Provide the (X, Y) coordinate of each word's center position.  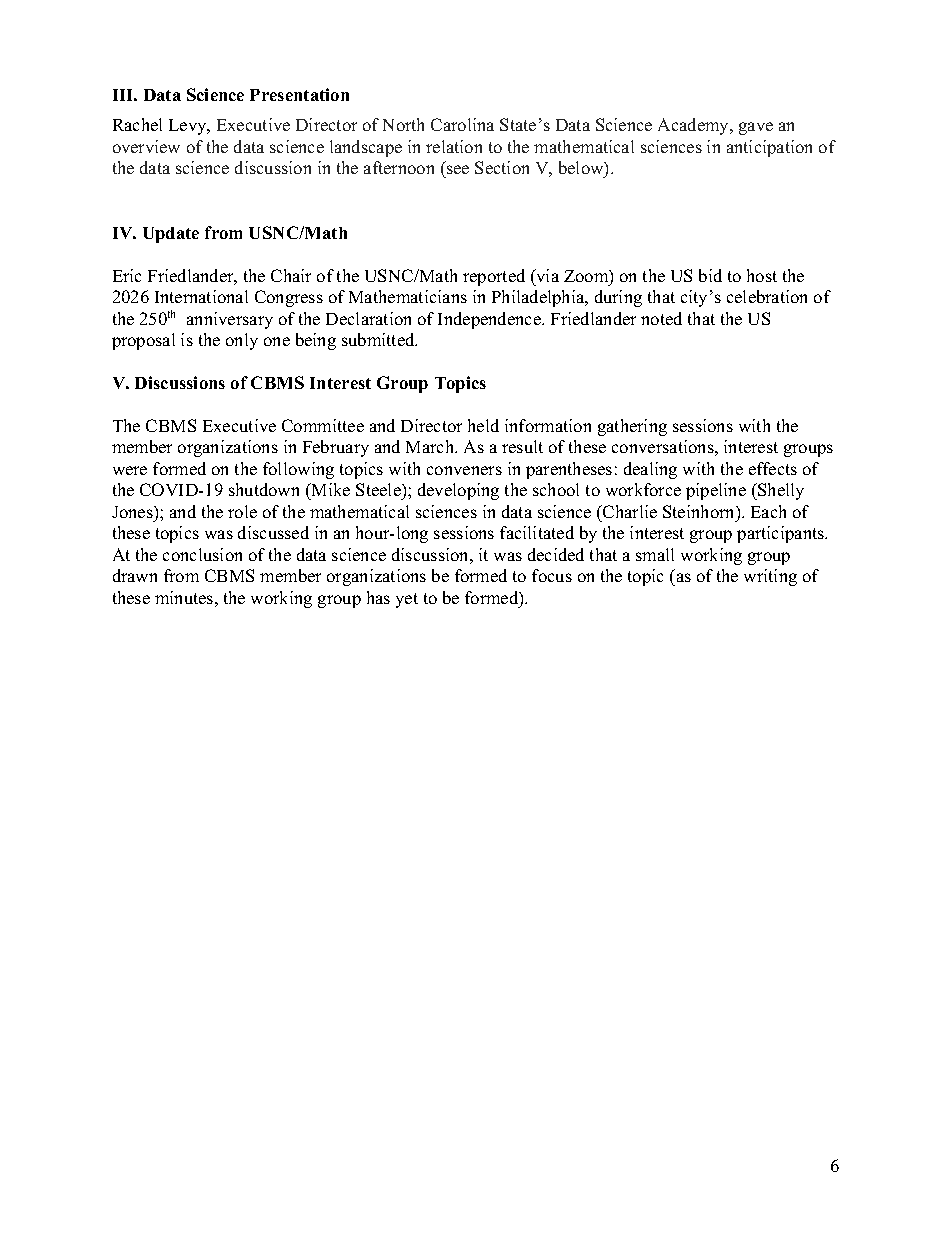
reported (494, 277)
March (431, 446)
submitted (379, 339)
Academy (695, 126)
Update (171, 235)
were (130, 470)
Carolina (462, 124)
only (242, 341)
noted (661, 318)
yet (407, 600)
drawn (135, 575)
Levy (189, 127)
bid (710, 275)
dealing (650, 470)
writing (770, 577)
